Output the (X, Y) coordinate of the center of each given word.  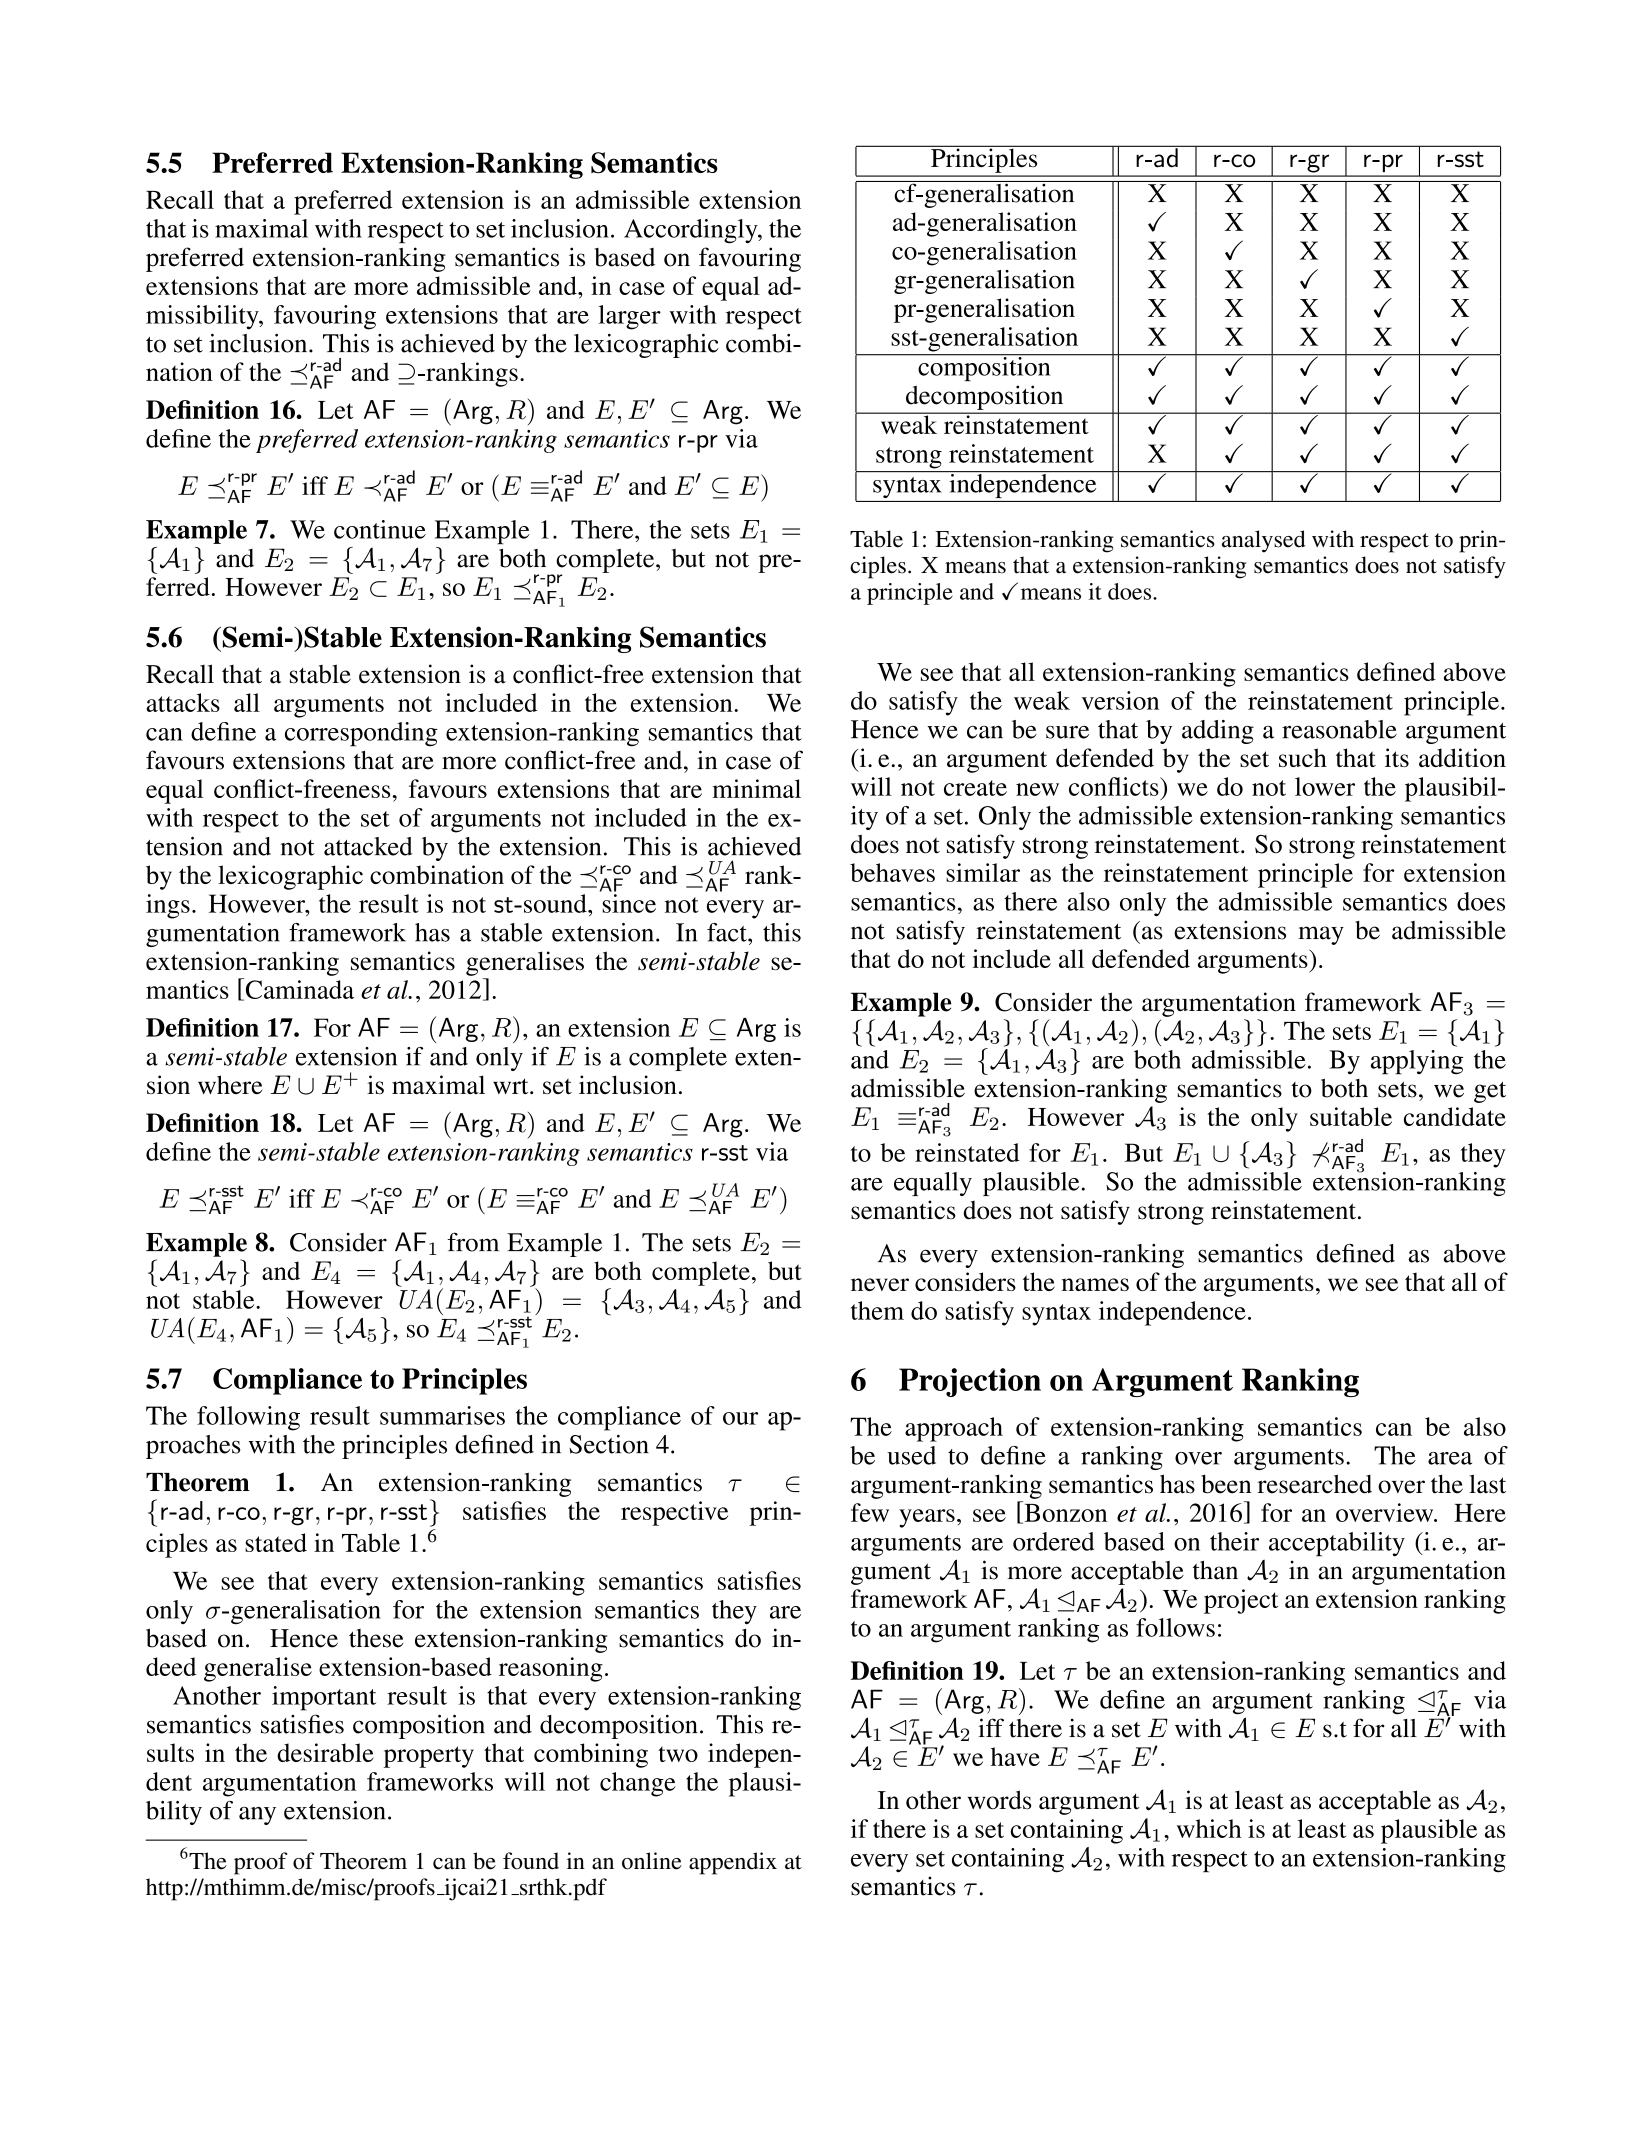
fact (728, 932)
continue (380, 529)
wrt (512, 1086)
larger (629, 317)
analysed (1264, 541)
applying (1417, 1062)
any (257, 1816)
